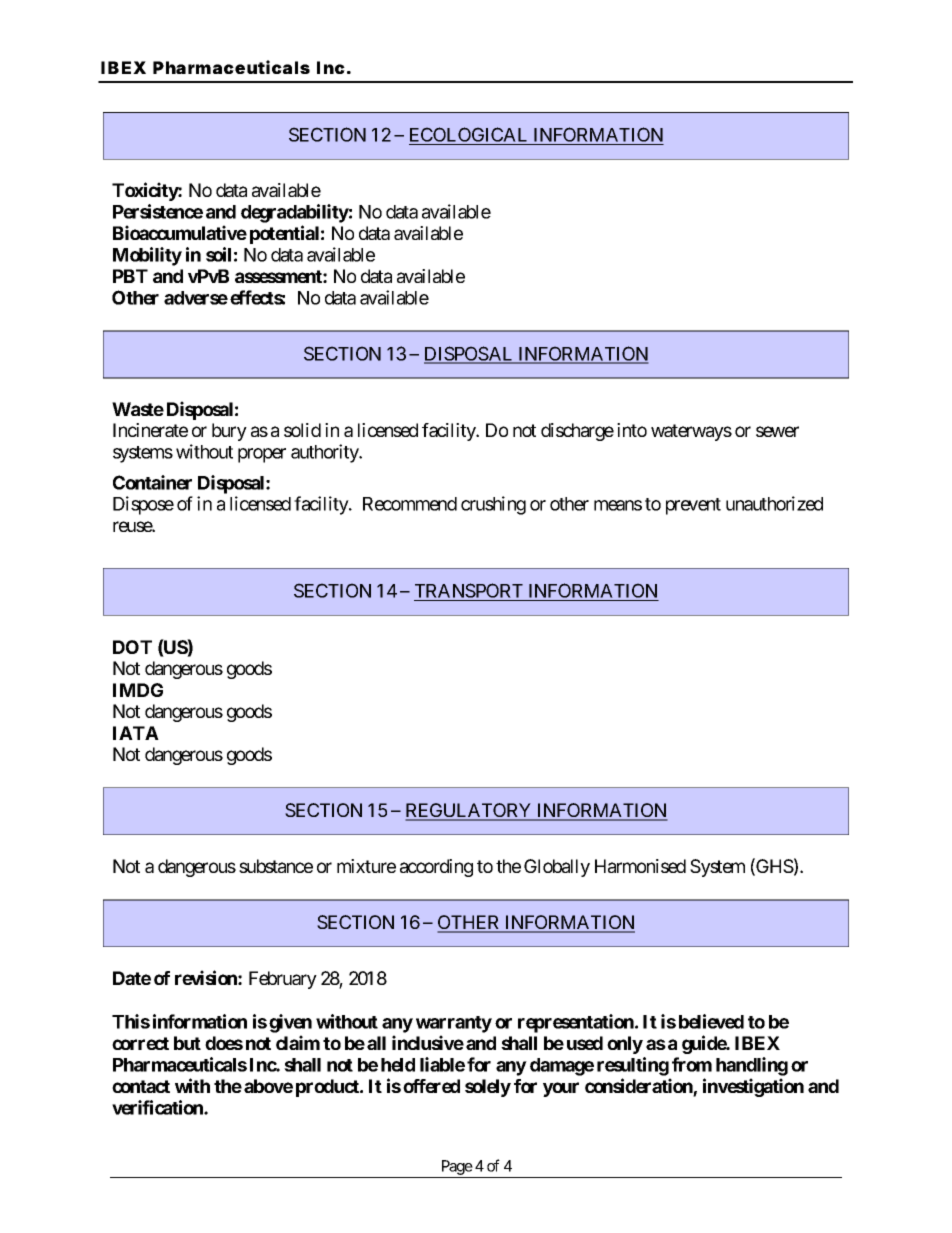 The height and width of the document is (1233, 952). What do you see at coordinates (693, 506) in the document?
I see `prevent` at bounding box center [693, 506].
